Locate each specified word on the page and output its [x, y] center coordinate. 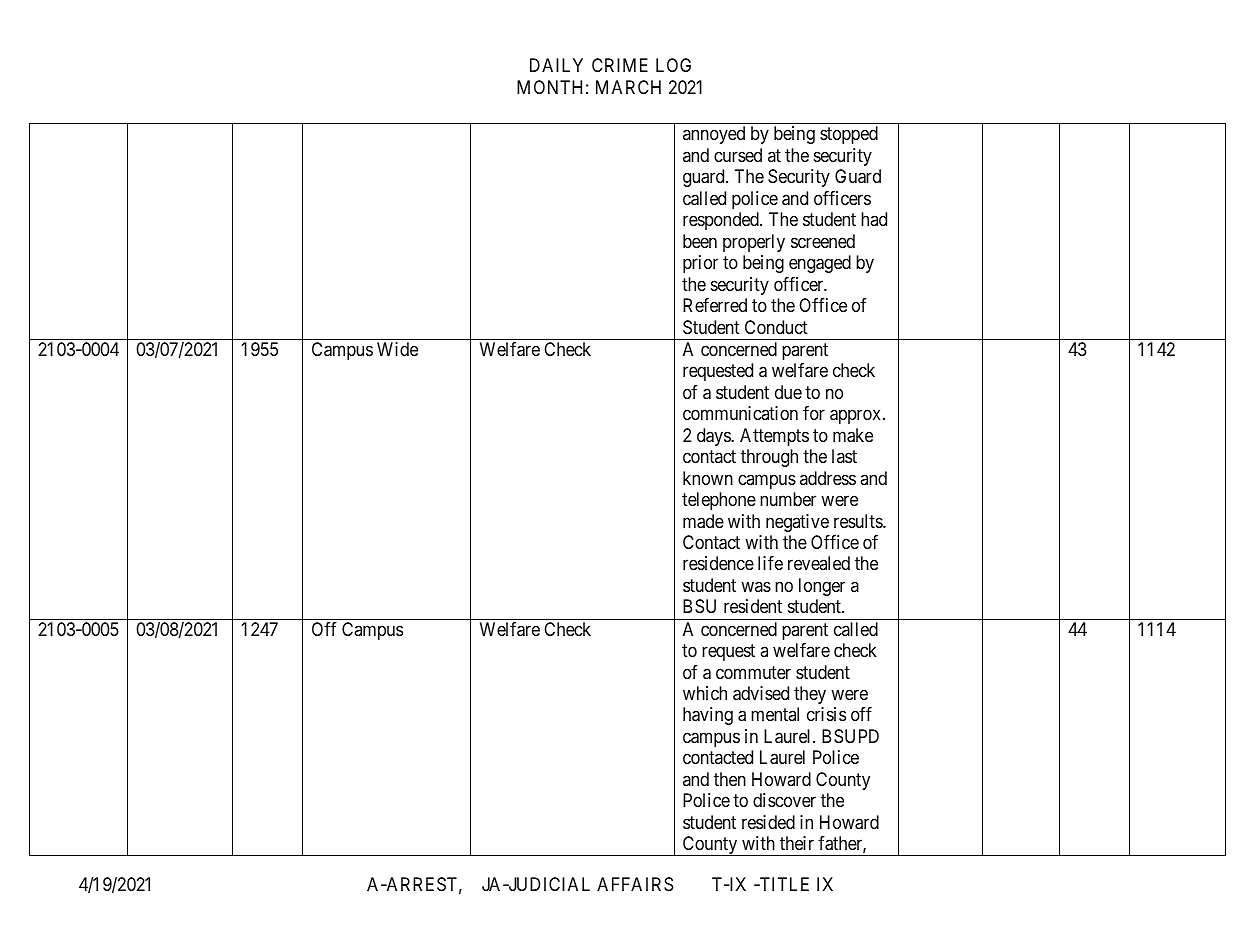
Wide [397, 349]
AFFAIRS [635, 884]
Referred [715, 305]
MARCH [628, 87]
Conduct [776, 327]
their [797, 843]
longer [822, 587]
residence [718, 563]
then [730, 779]
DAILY [556, 65]
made [703, 521]
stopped [849, 135]
